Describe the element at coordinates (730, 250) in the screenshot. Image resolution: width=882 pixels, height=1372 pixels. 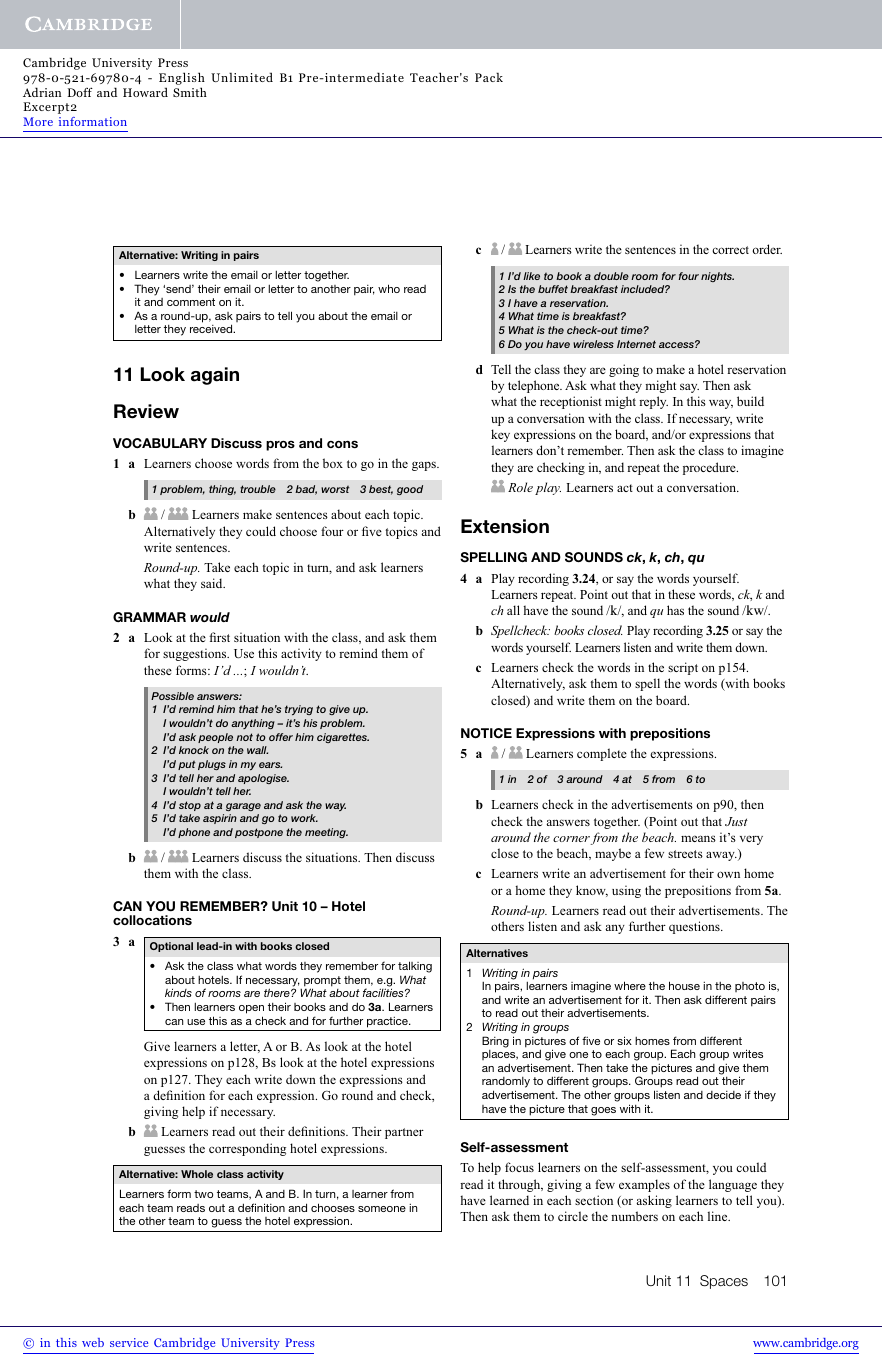
I see `correct` at that location.
